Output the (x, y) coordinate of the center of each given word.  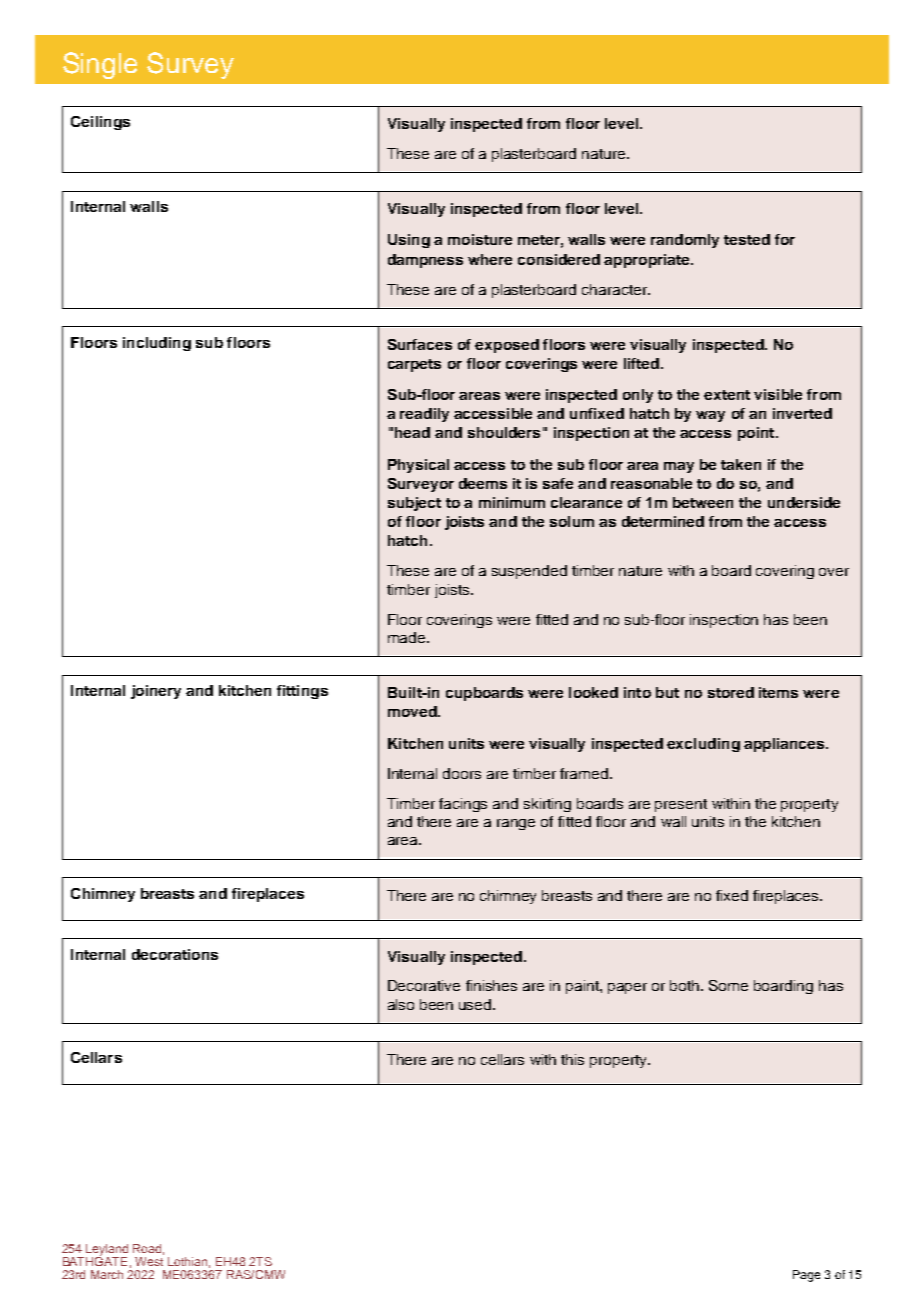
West (149, 1261)
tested (747, 239)
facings (463, 805)
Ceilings (100, 123)
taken (741, 464)
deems (483, 483)
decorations (175, 954)
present (681, 805)
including (157, 344)
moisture (480, 239)
